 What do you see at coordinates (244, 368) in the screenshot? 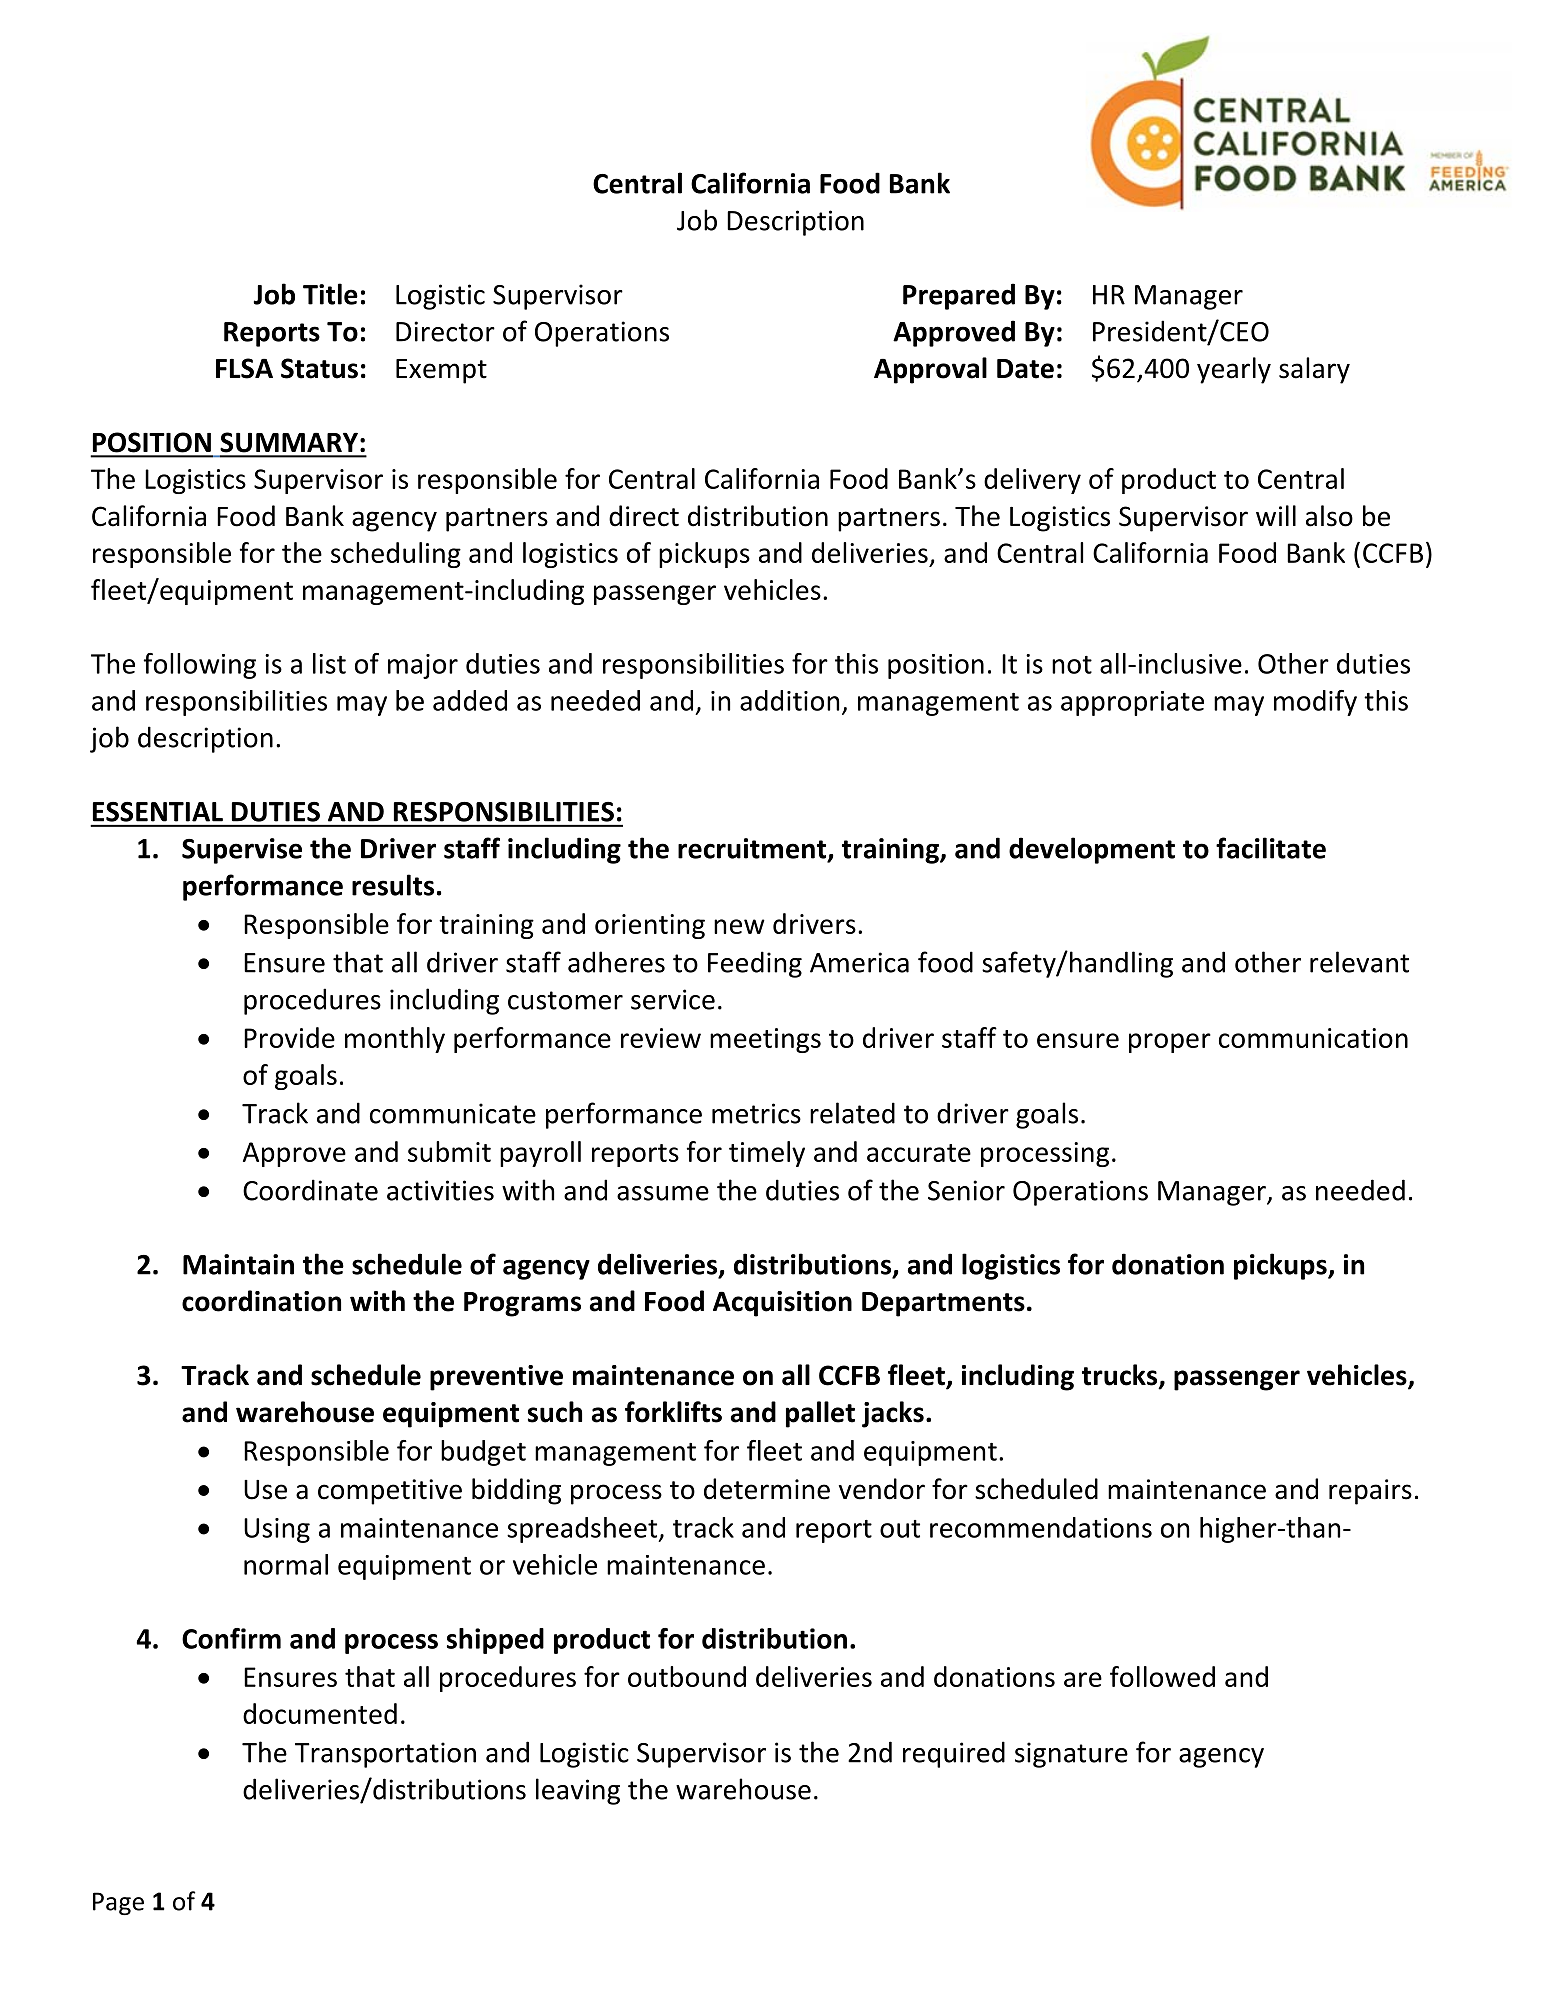
I see `FLSA` at bounding box center [244, 368].
